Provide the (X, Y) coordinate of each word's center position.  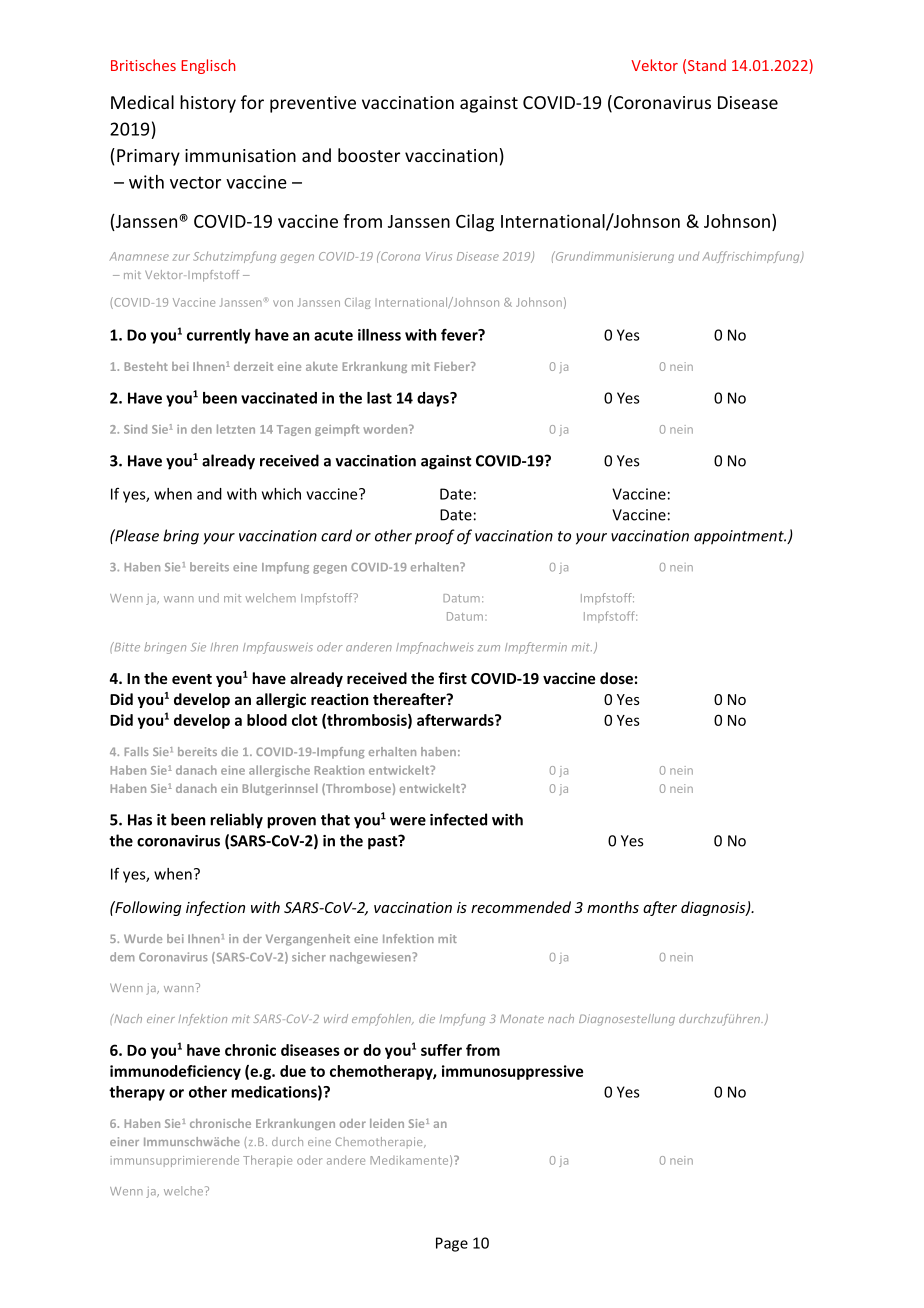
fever (460, 335)
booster (369, 155)
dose (616, 678)
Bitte (126, 647)
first (452, 678)
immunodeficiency (175, 1072)
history (208, 104)
